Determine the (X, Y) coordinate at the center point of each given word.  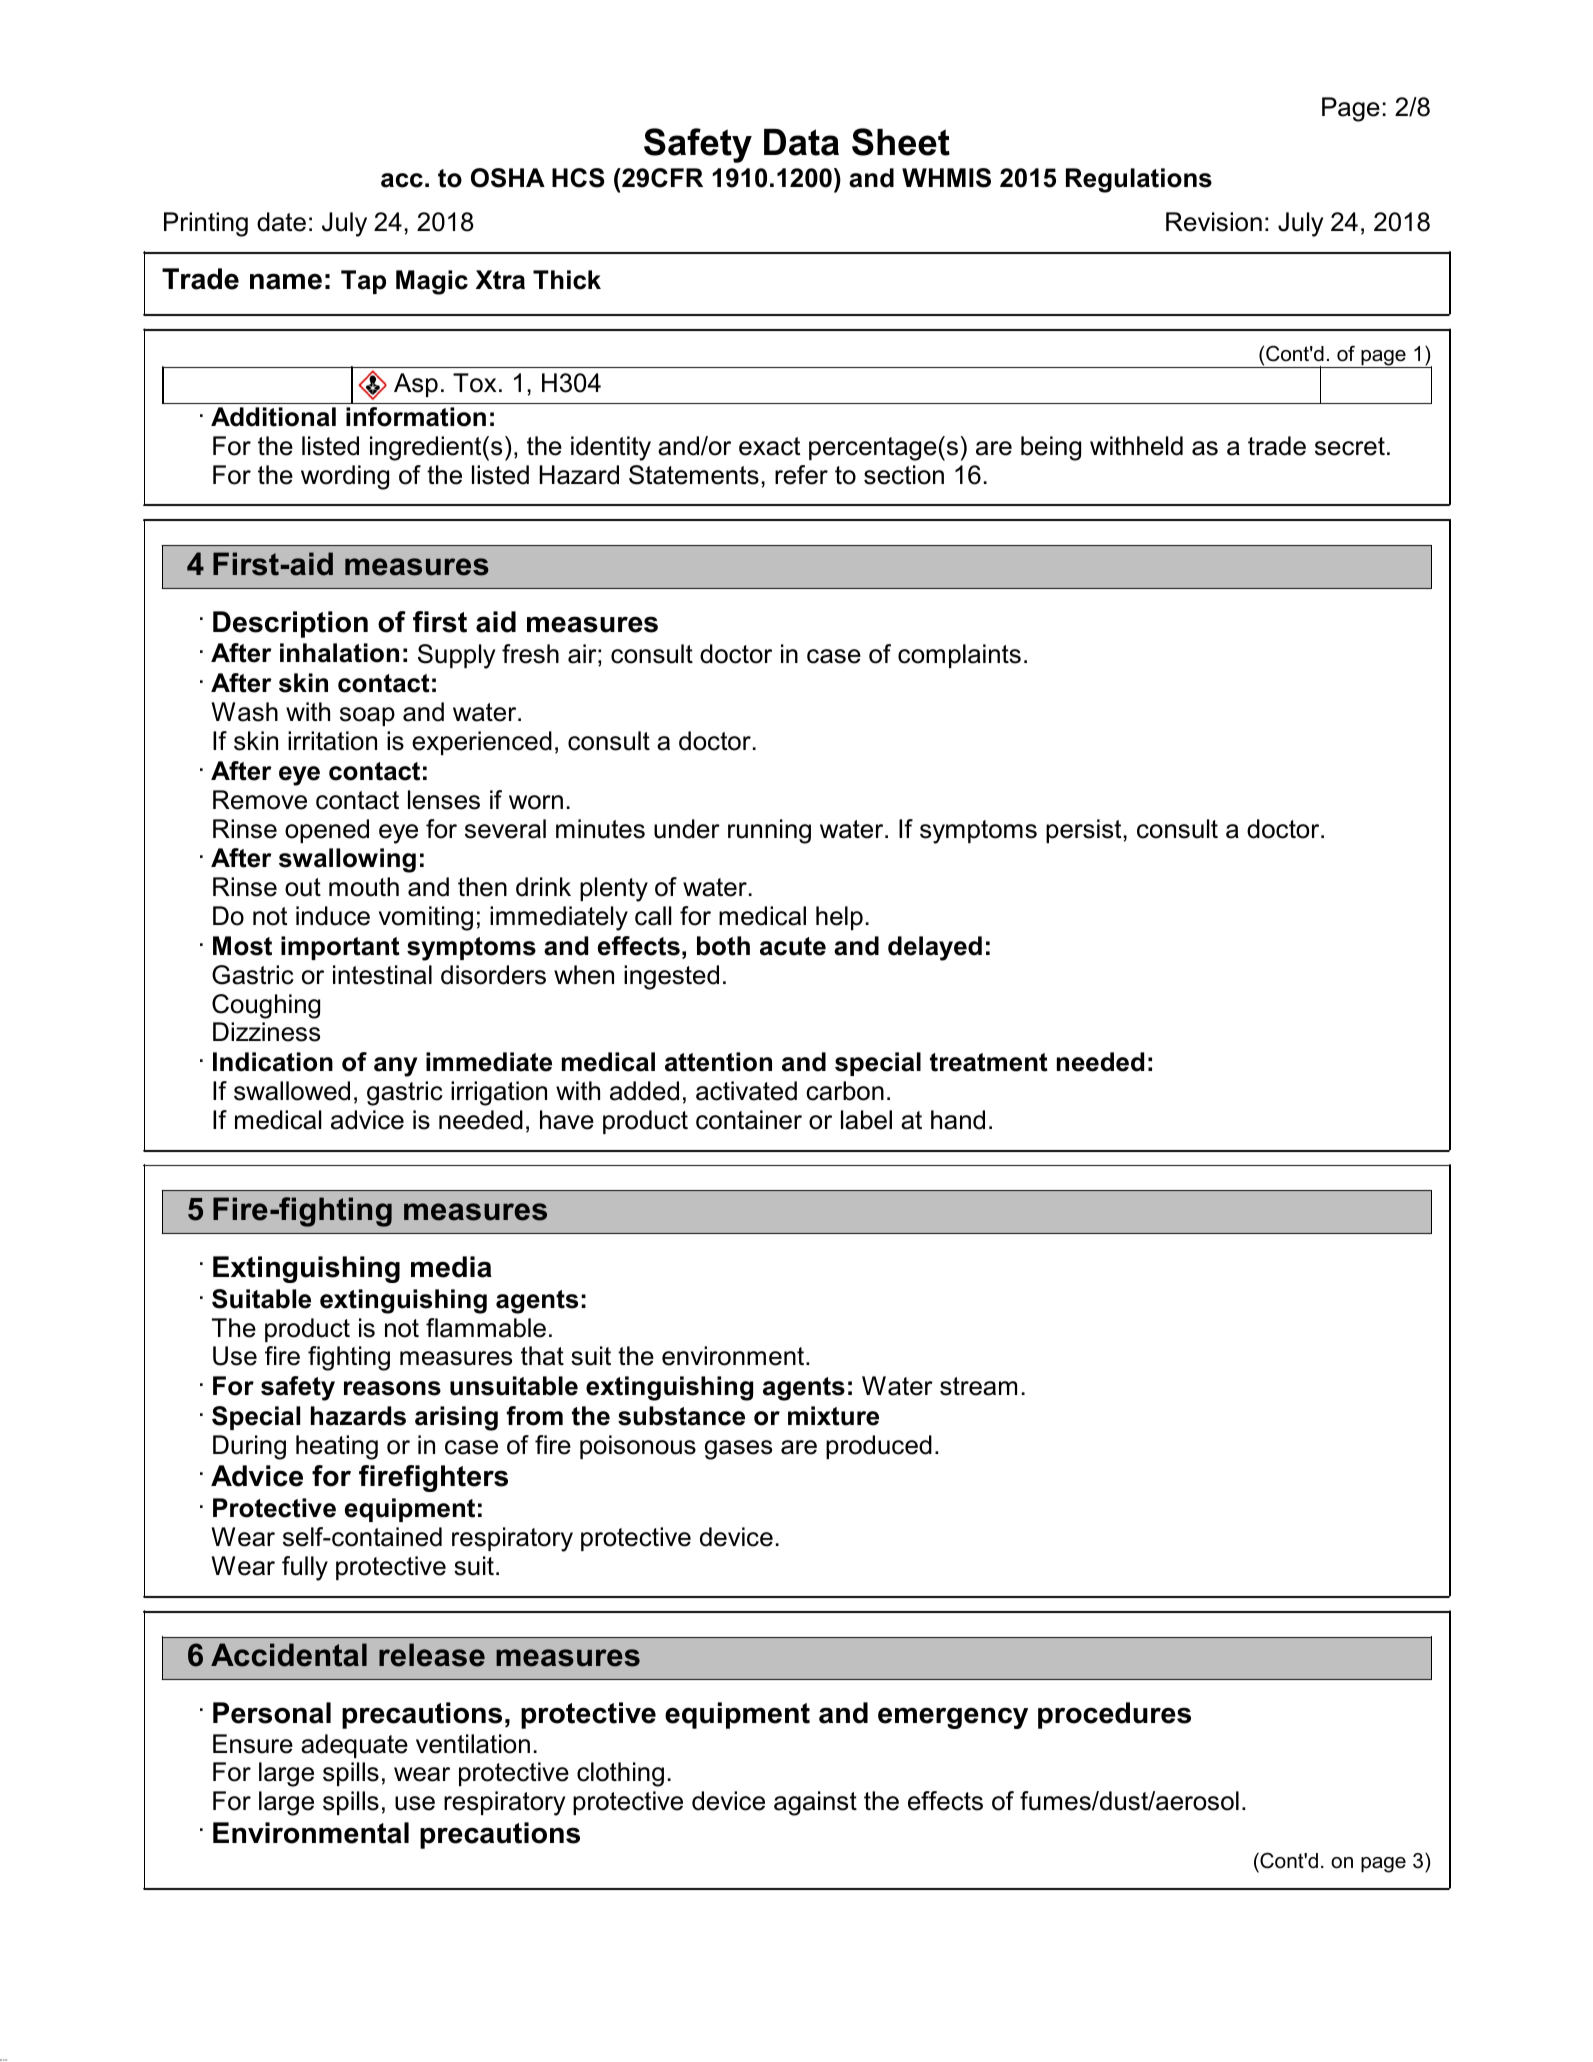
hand (958, 1120)
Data (801, 142)
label (866, 1120)
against (815, 1803)
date (281, 222)
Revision (1214, 222)
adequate (354, 1746)
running (769, 831)
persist (1085, 831)
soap (367, 716)
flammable (486, 1328)
